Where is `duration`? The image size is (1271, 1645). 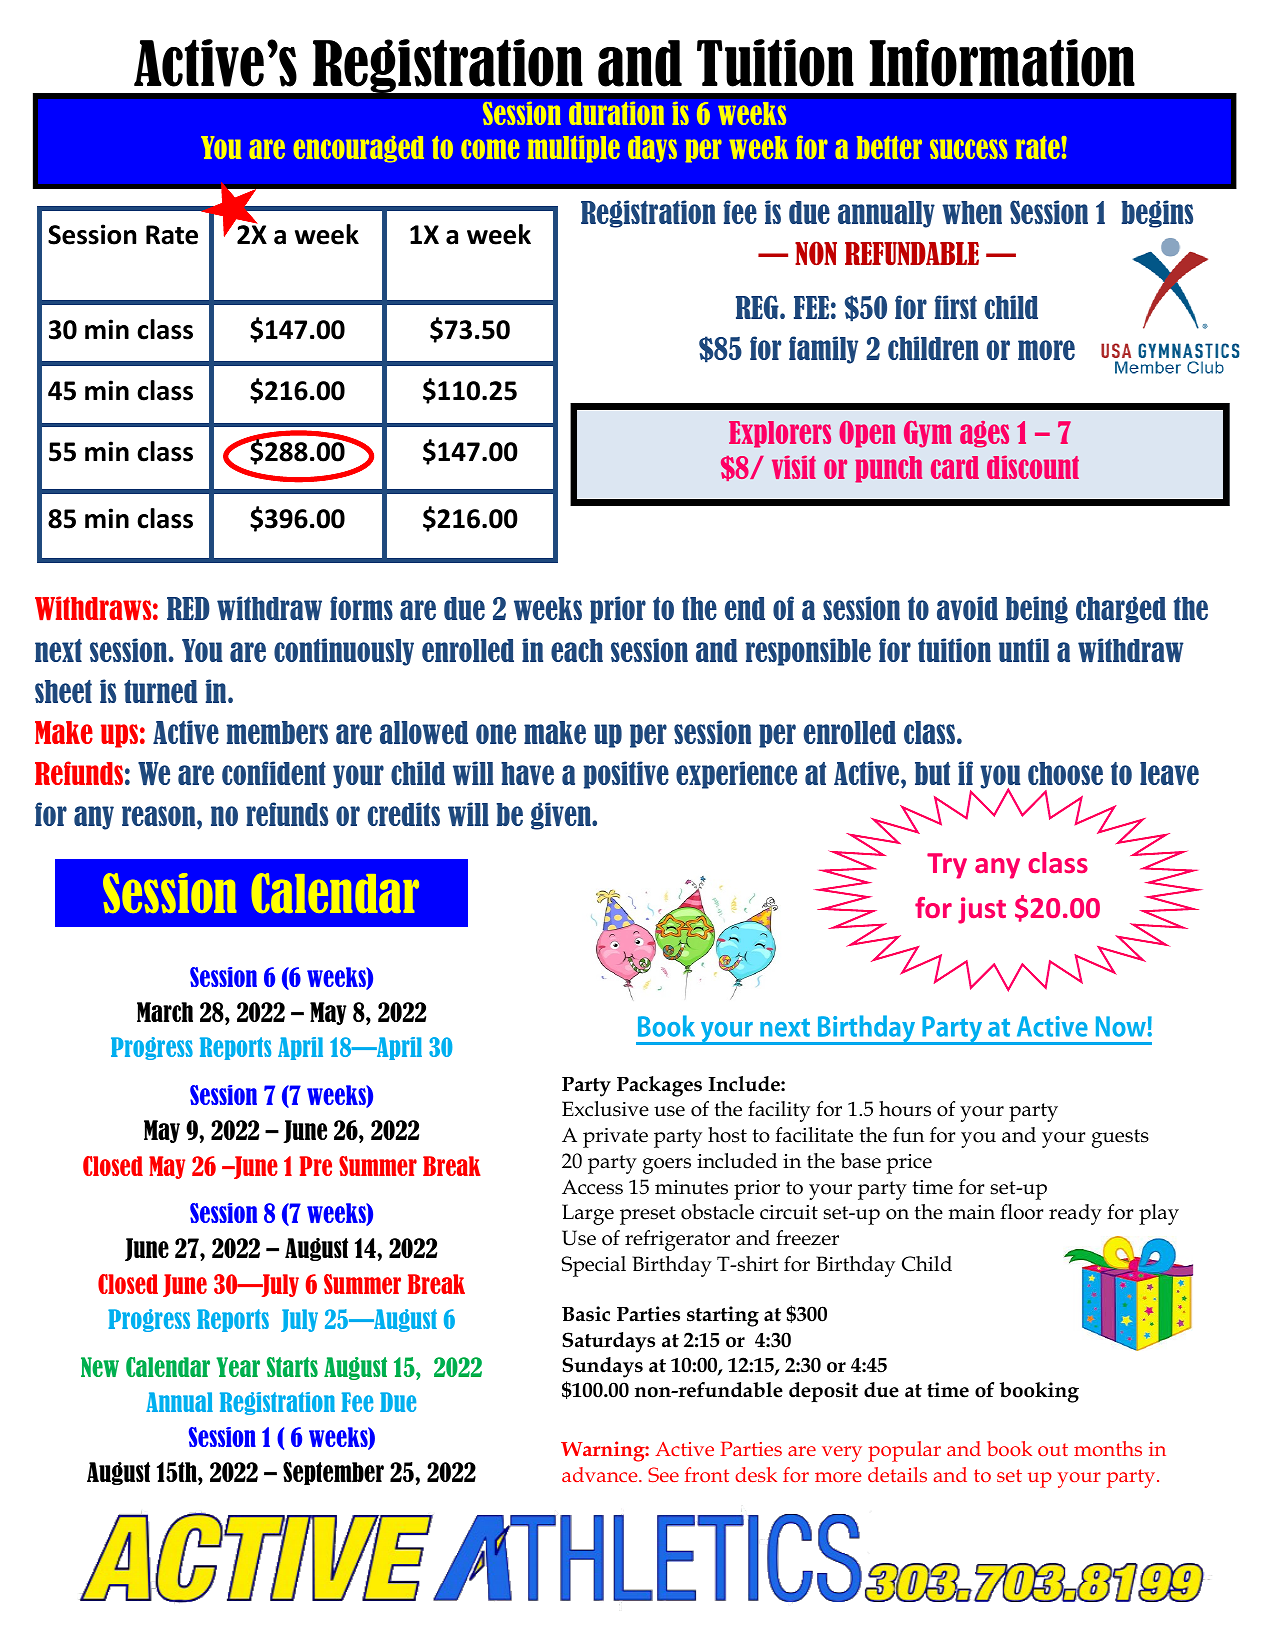
duration is located at coordinates (616, 113).
